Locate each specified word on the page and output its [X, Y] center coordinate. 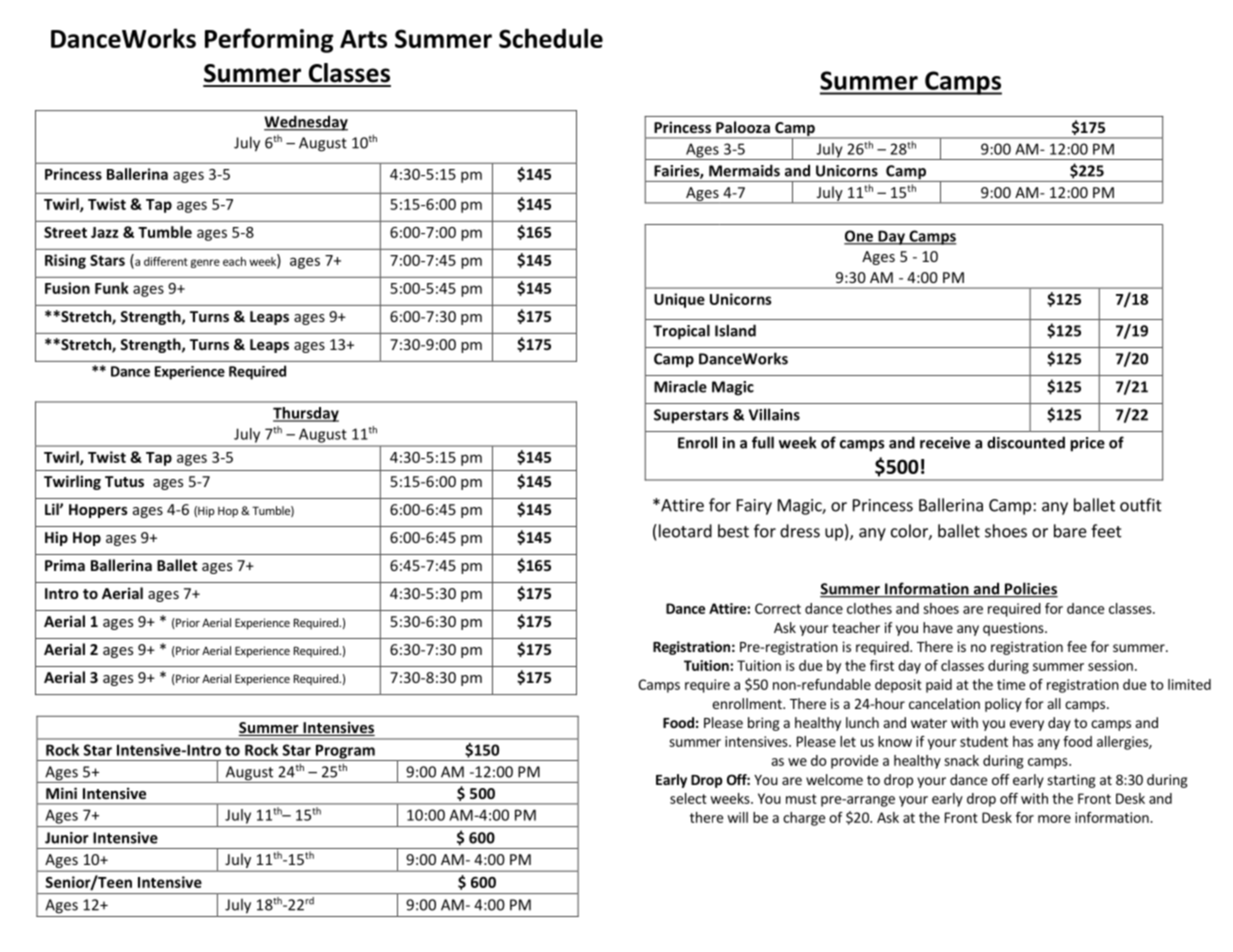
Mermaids [744, 170]
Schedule [551, 38]
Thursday [306, 414]
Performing [269, 40]
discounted [1026, 442]
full [763, 442]
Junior [67, 838]
